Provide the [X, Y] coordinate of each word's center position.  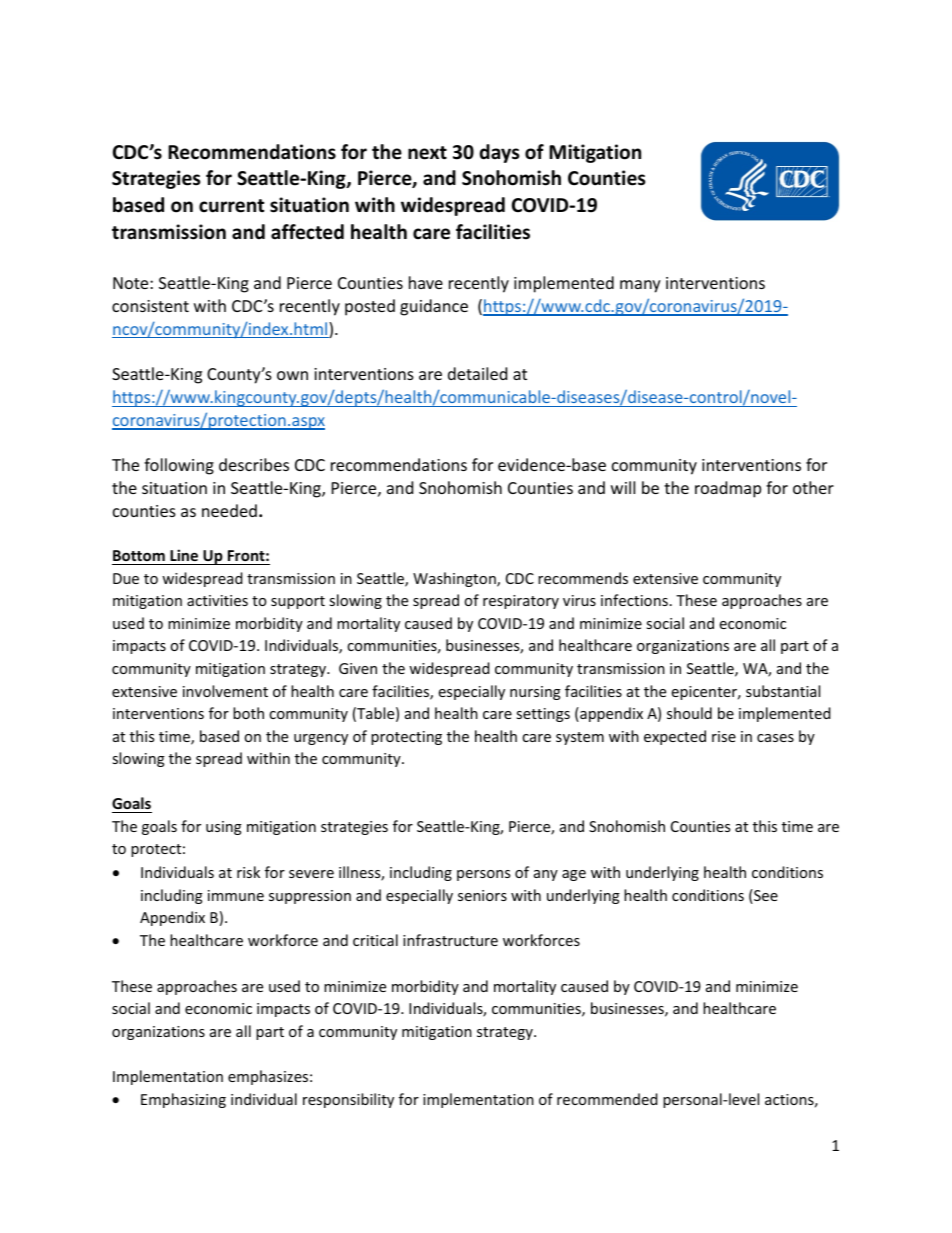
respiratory [521, 602]
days [499, 153]
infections [634, 600]
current [231, 206]
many [640, 286]
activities [217, 600]
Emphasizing [183, 1100]
